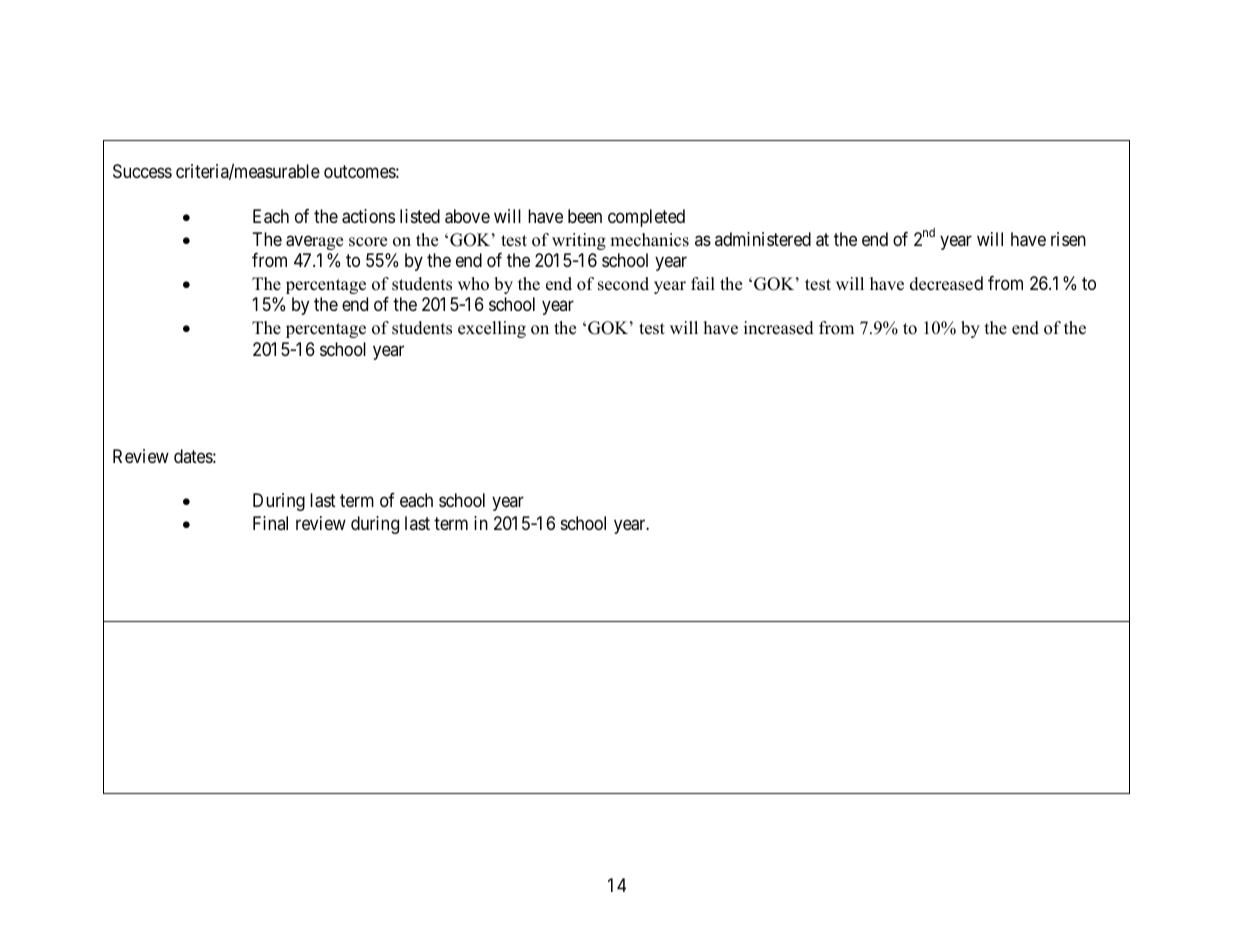  What do you see at coordinates (703, 283) in the document?
I see `fail` at bounding box center [703, 283].
